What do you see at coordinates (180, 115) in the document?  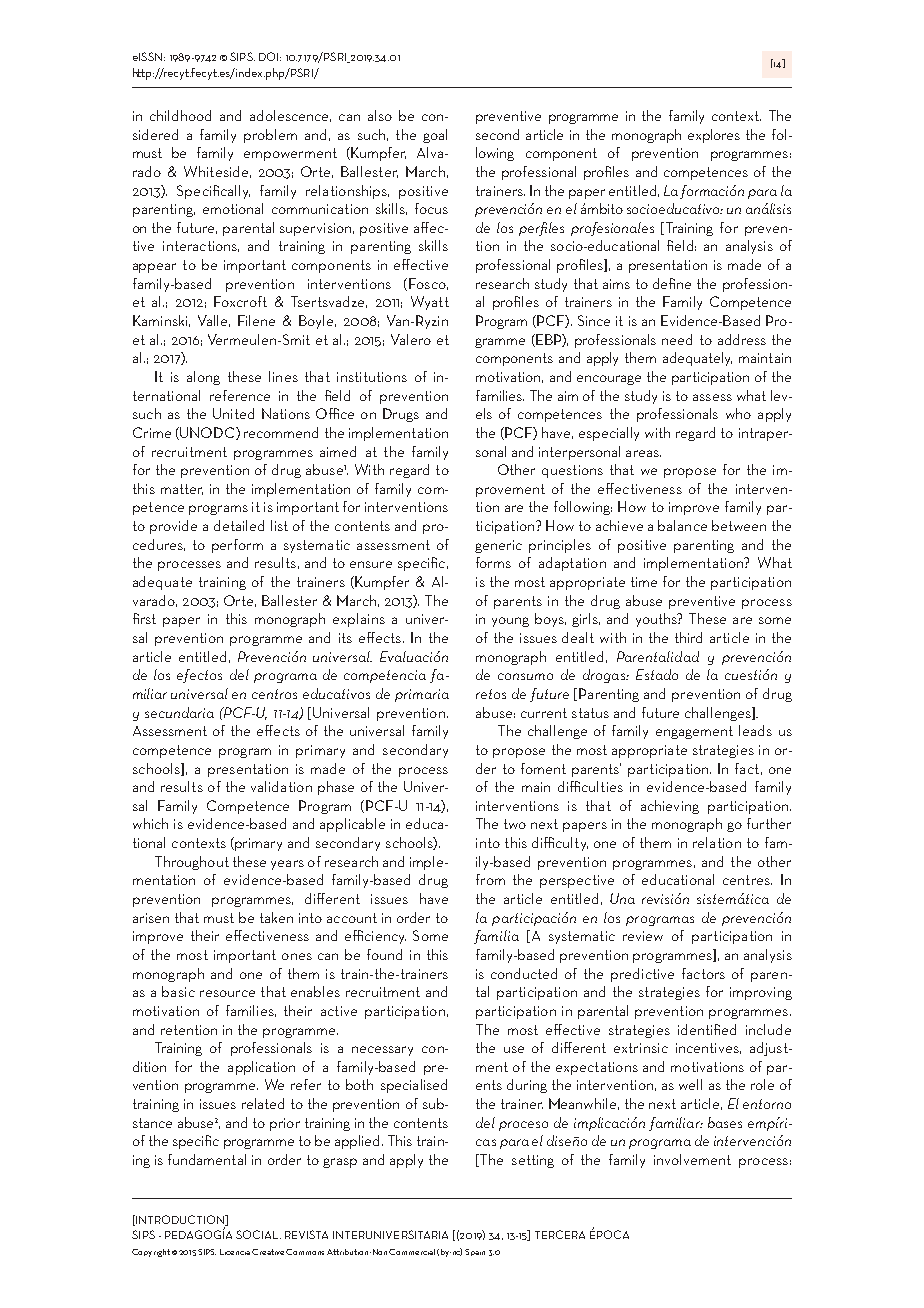 I see `childhood` at bounding box center [180, 115].
